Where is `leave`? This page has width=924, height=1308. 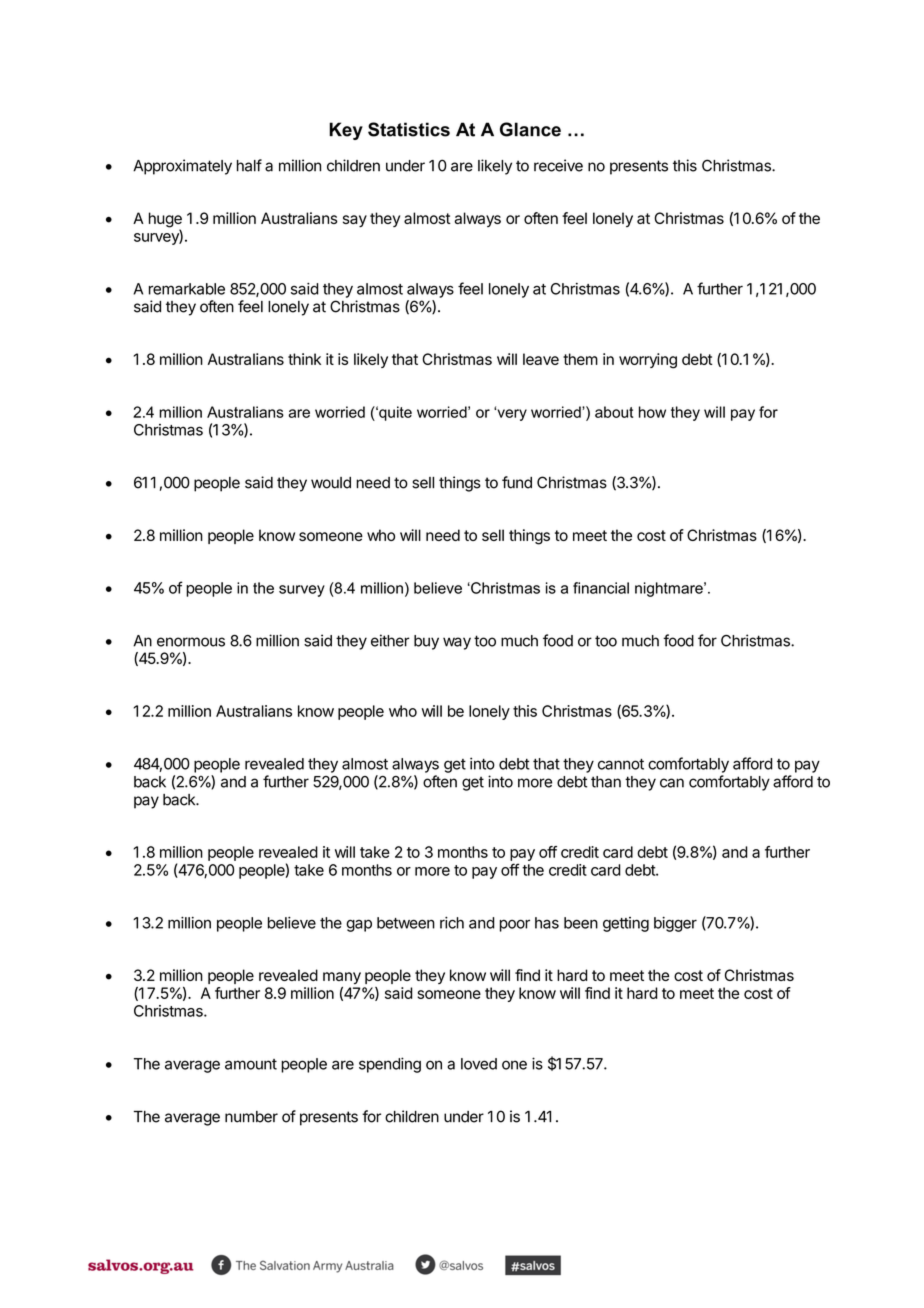
leave is located at coordinates (541, 359).
